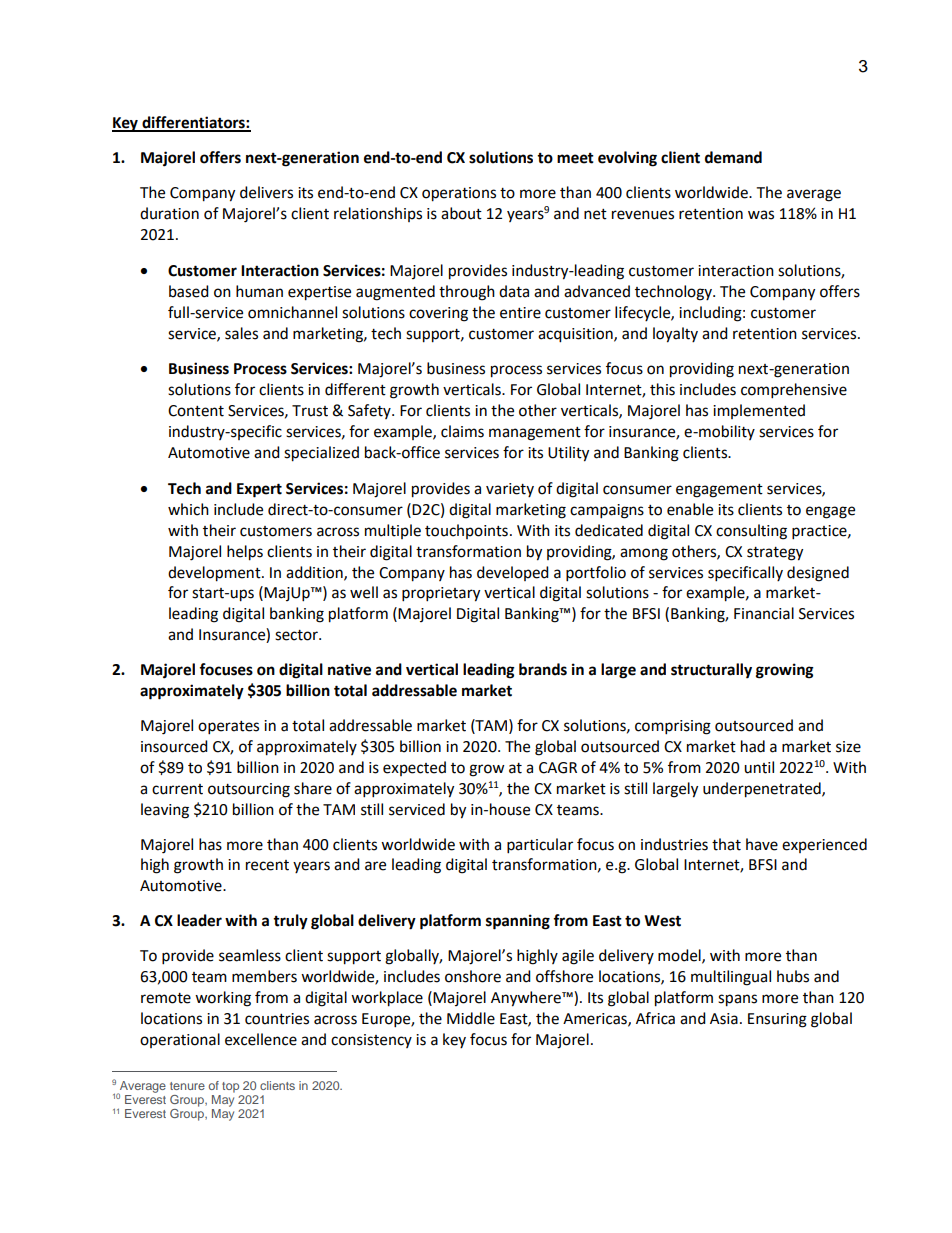 This image has width=952, height=1233. Describe the element at coordinates (761, 215) in the image. I see `was` at that location.
